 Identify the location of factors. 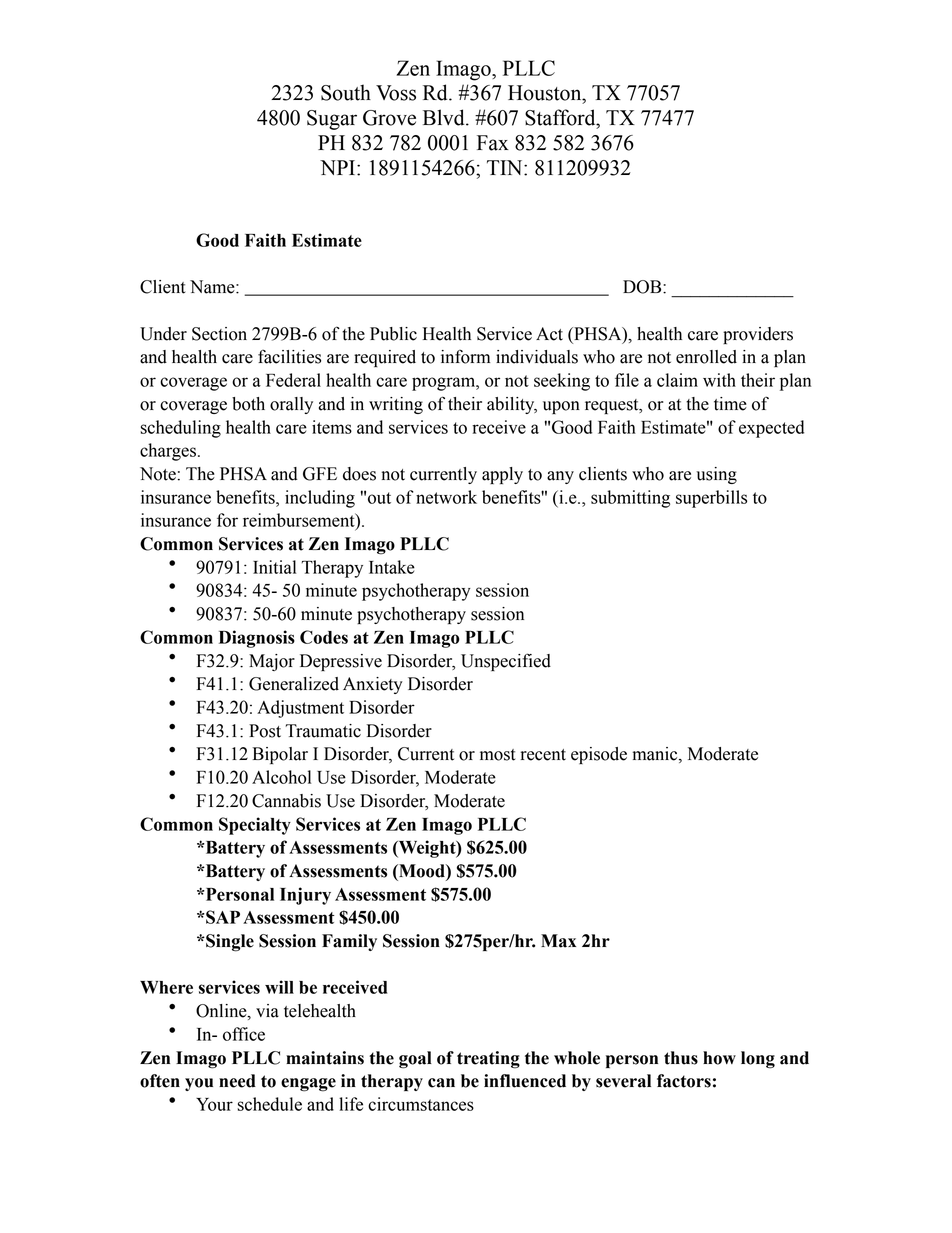
(684, 1081).
